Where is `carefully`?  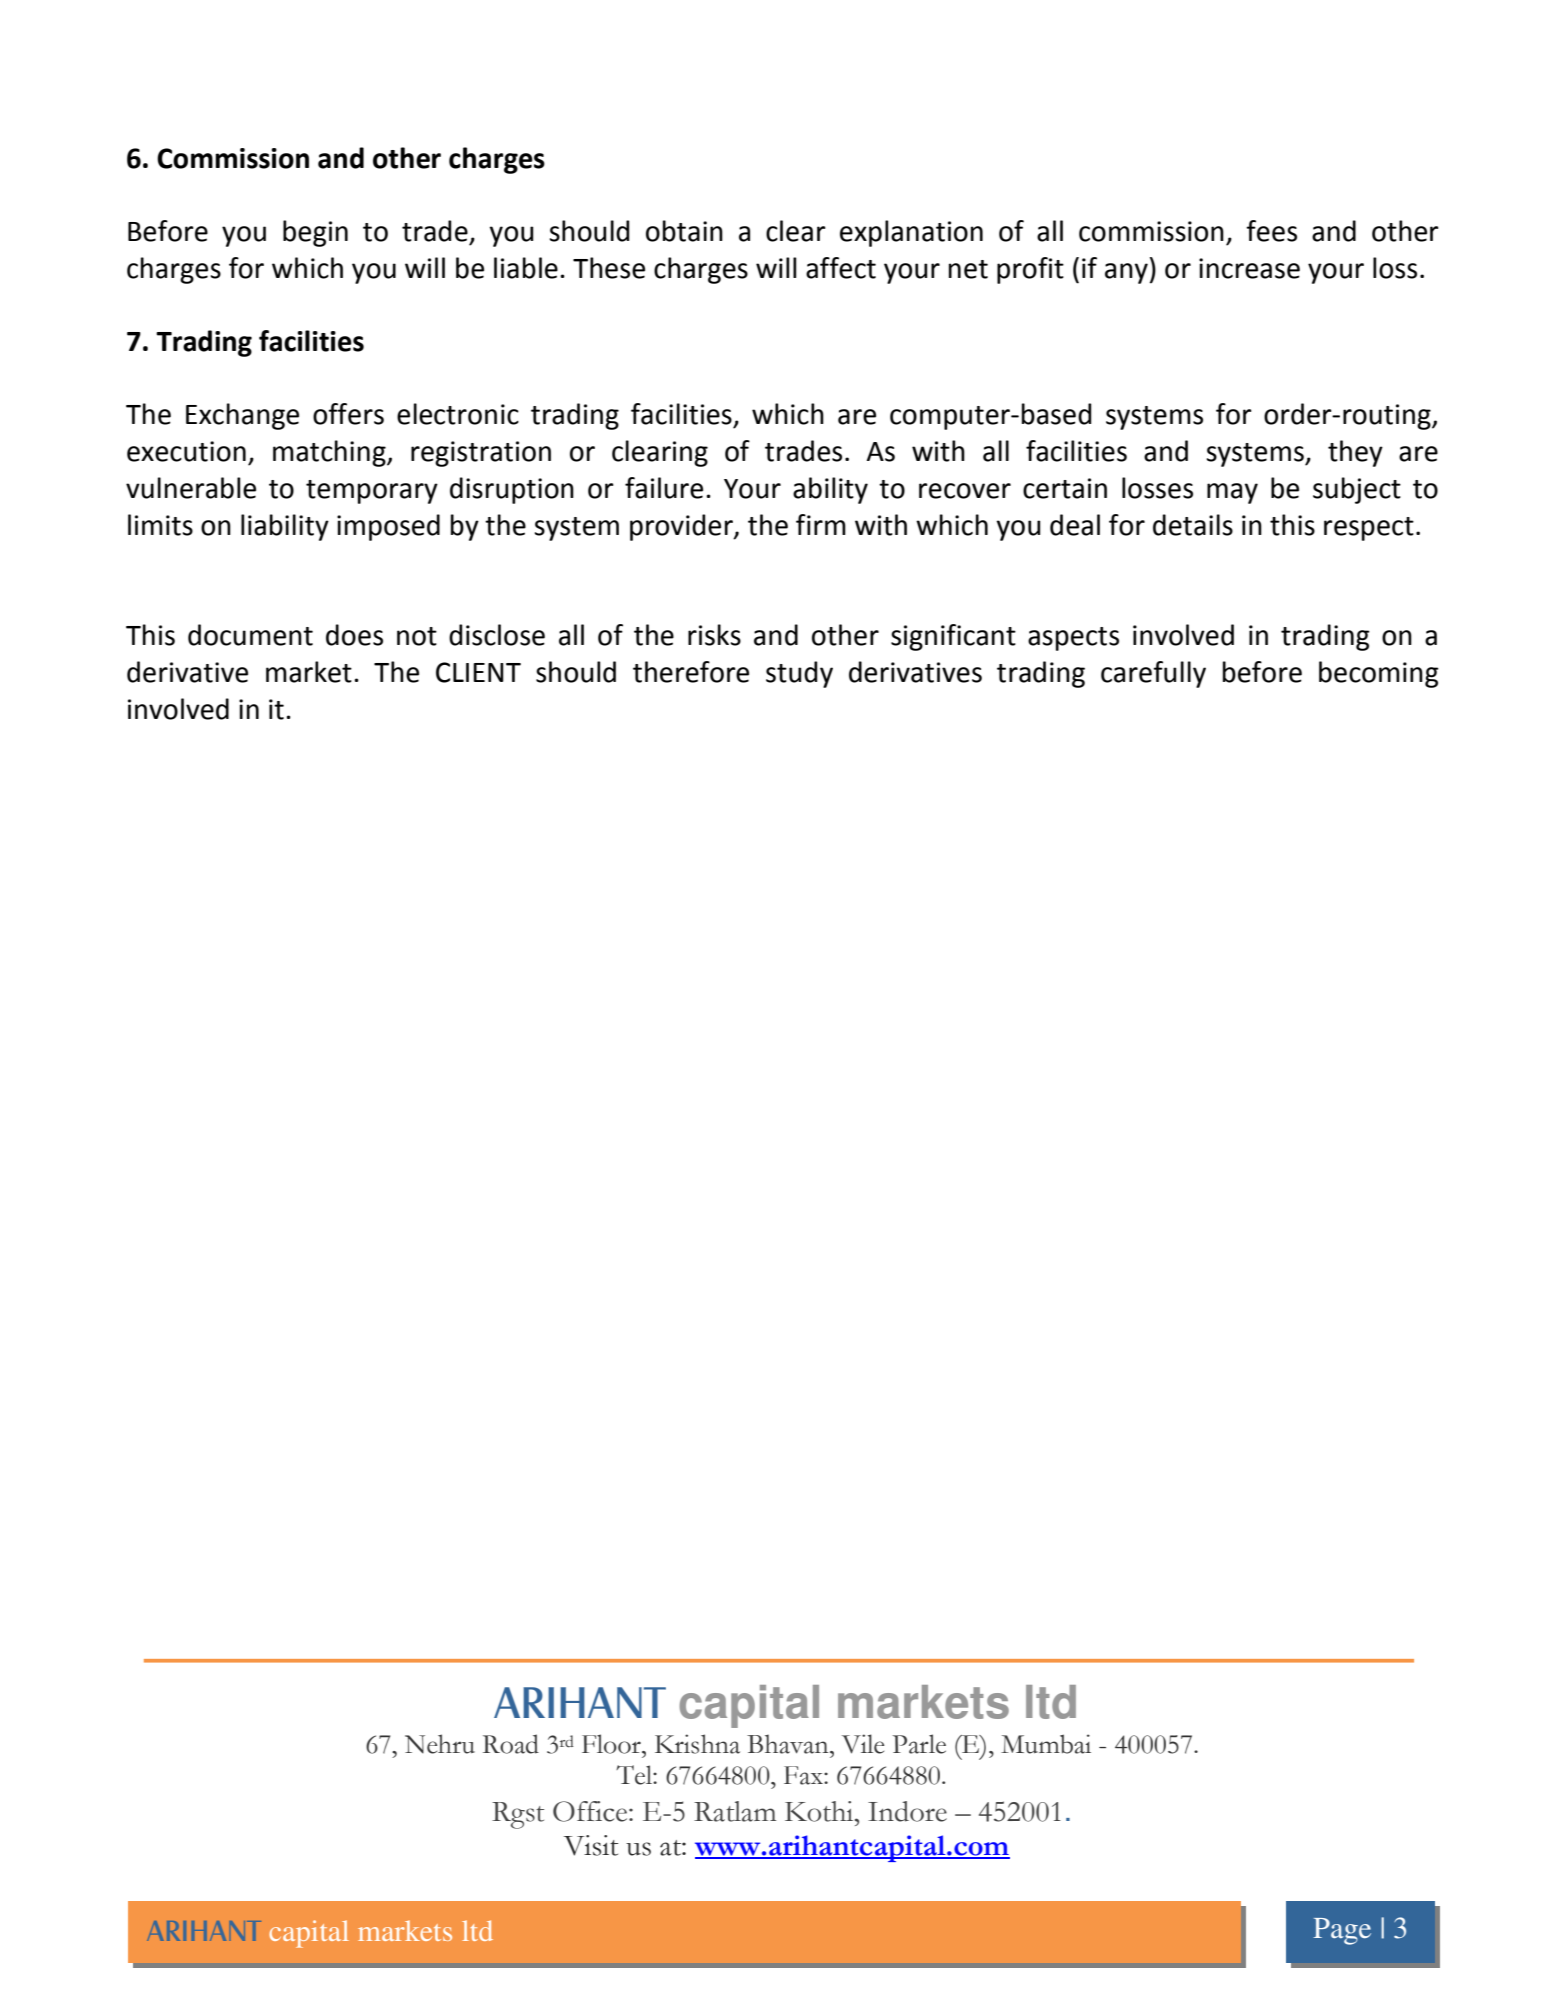 carefully is located at coordinates (1153, 674).
